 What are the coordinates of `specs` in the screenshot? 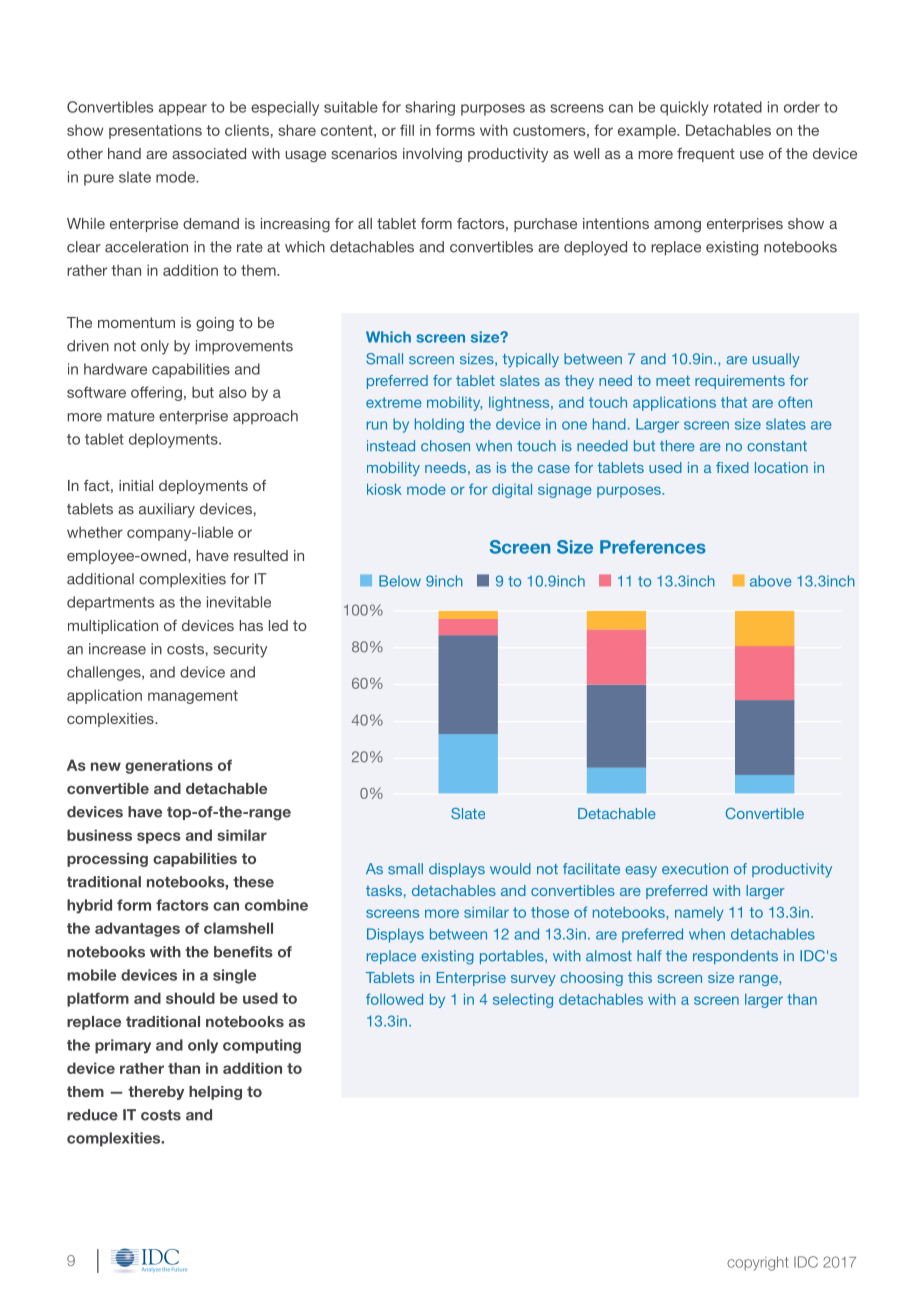 It's located at (159, 838).
